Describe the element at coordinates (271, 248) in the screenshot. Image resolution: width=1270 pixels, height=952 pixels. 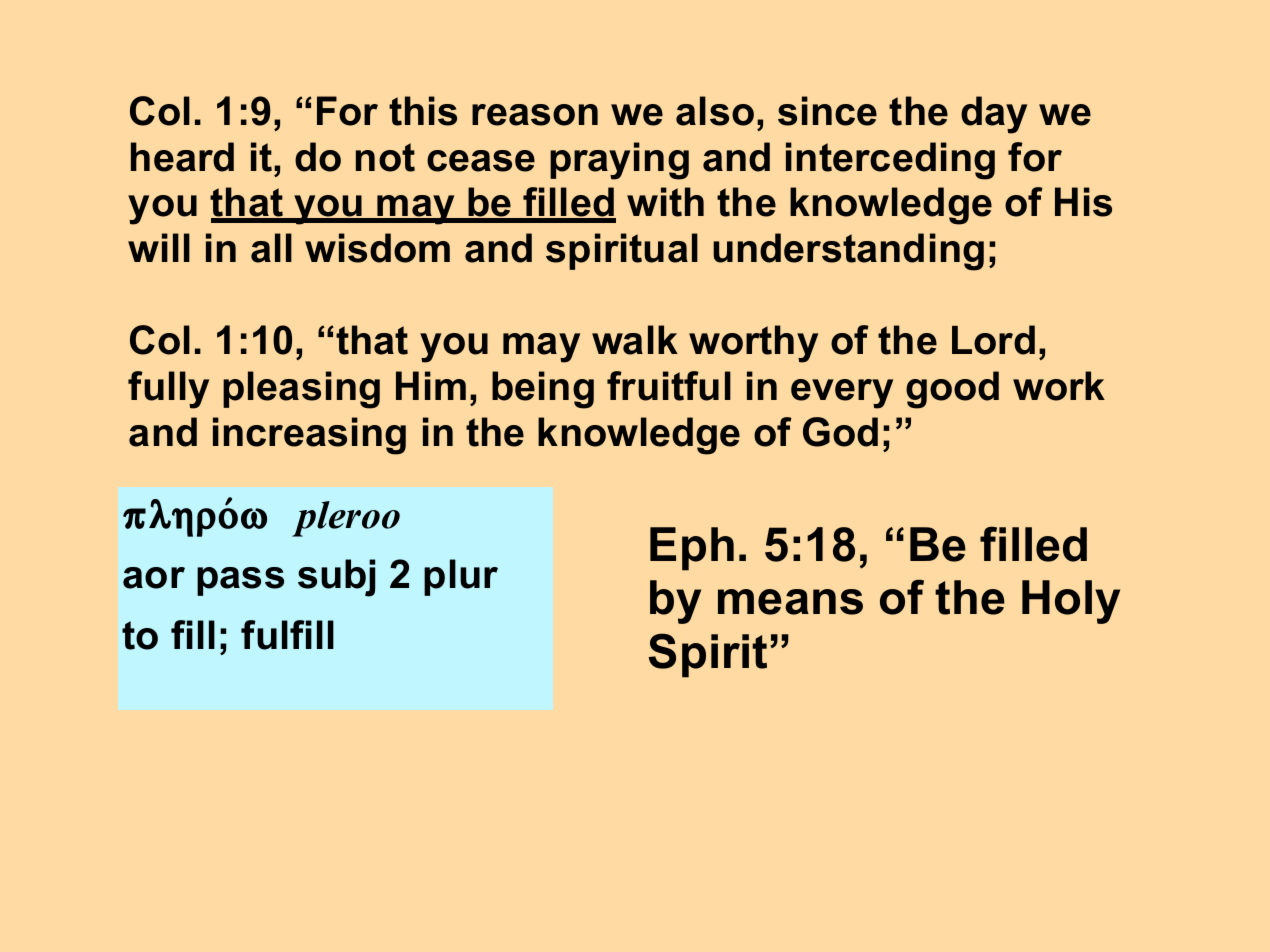
I see `all` at that location.
